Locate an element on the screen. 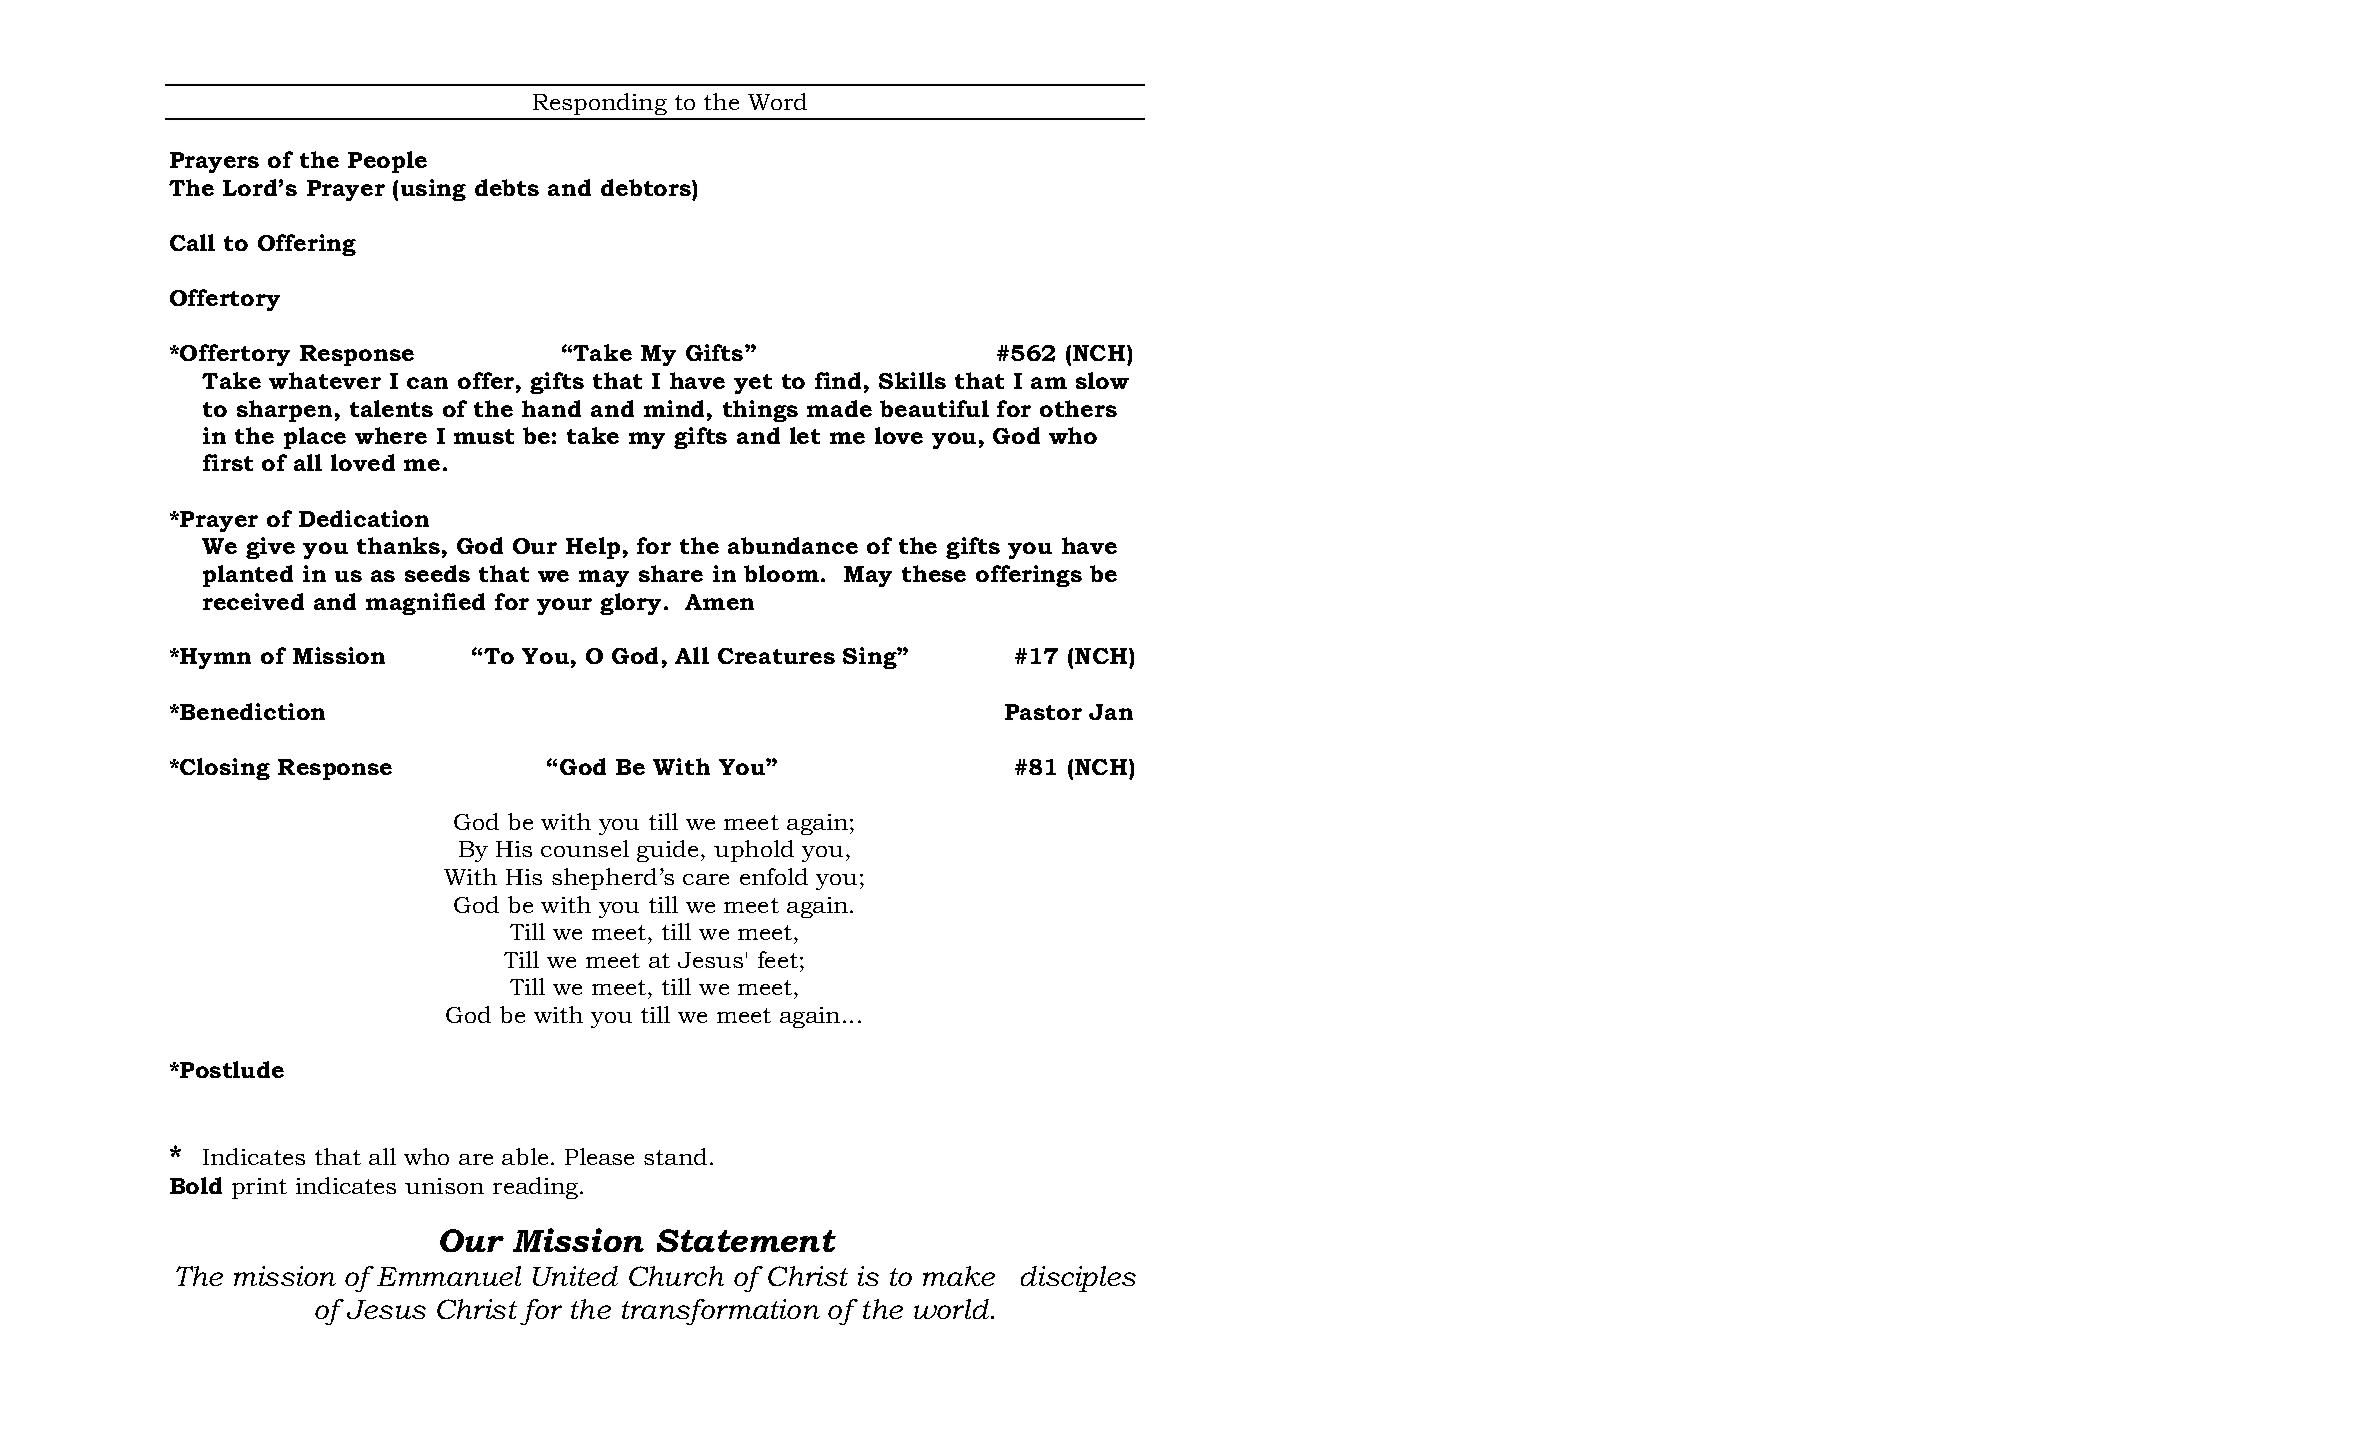 This screenshot has height=1437, width=2367. hand is located at coordinates (551, 408).
